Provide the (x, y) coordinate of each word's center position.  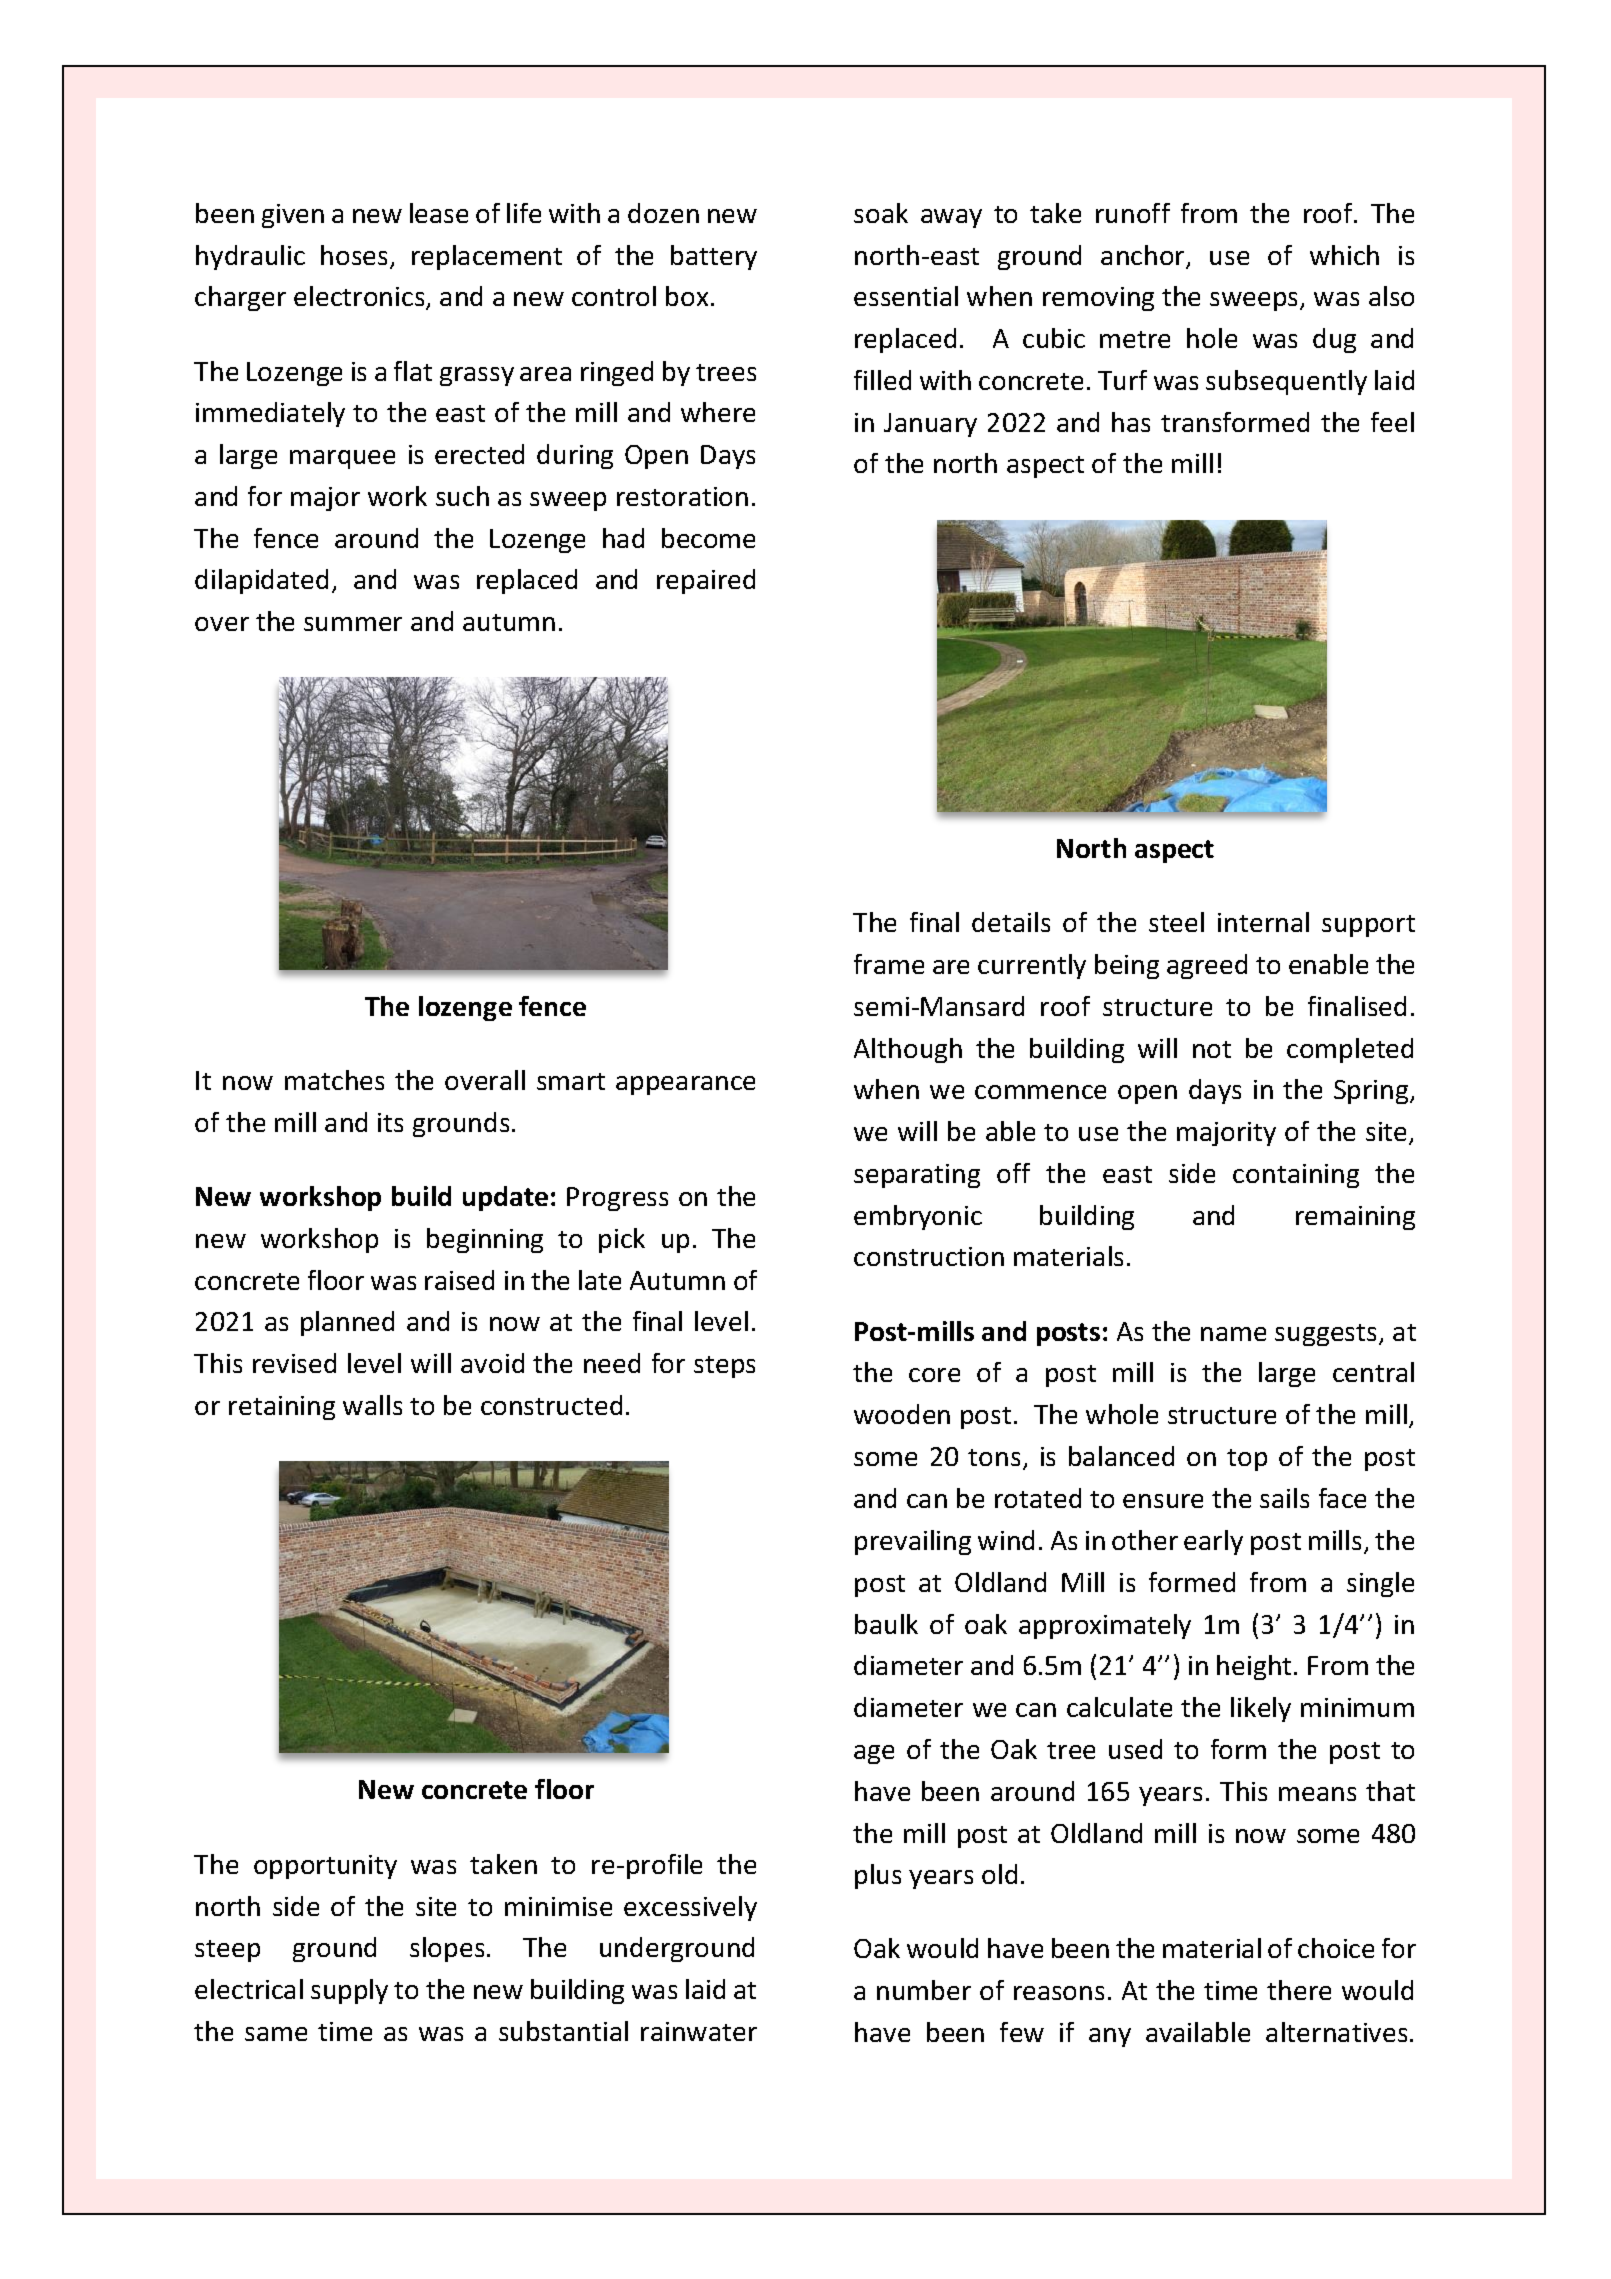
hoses (356, 256)
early (1213, 1542)
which (1344, 255)
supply (349, 1991)
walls (372, 1405)
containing (1296, 1176)
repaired (706, 581)
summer (353, 624)
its (390, 1122)
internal (1263, 922)
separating (917, 1176)
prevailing (913, 1542)
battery (714, 257)
